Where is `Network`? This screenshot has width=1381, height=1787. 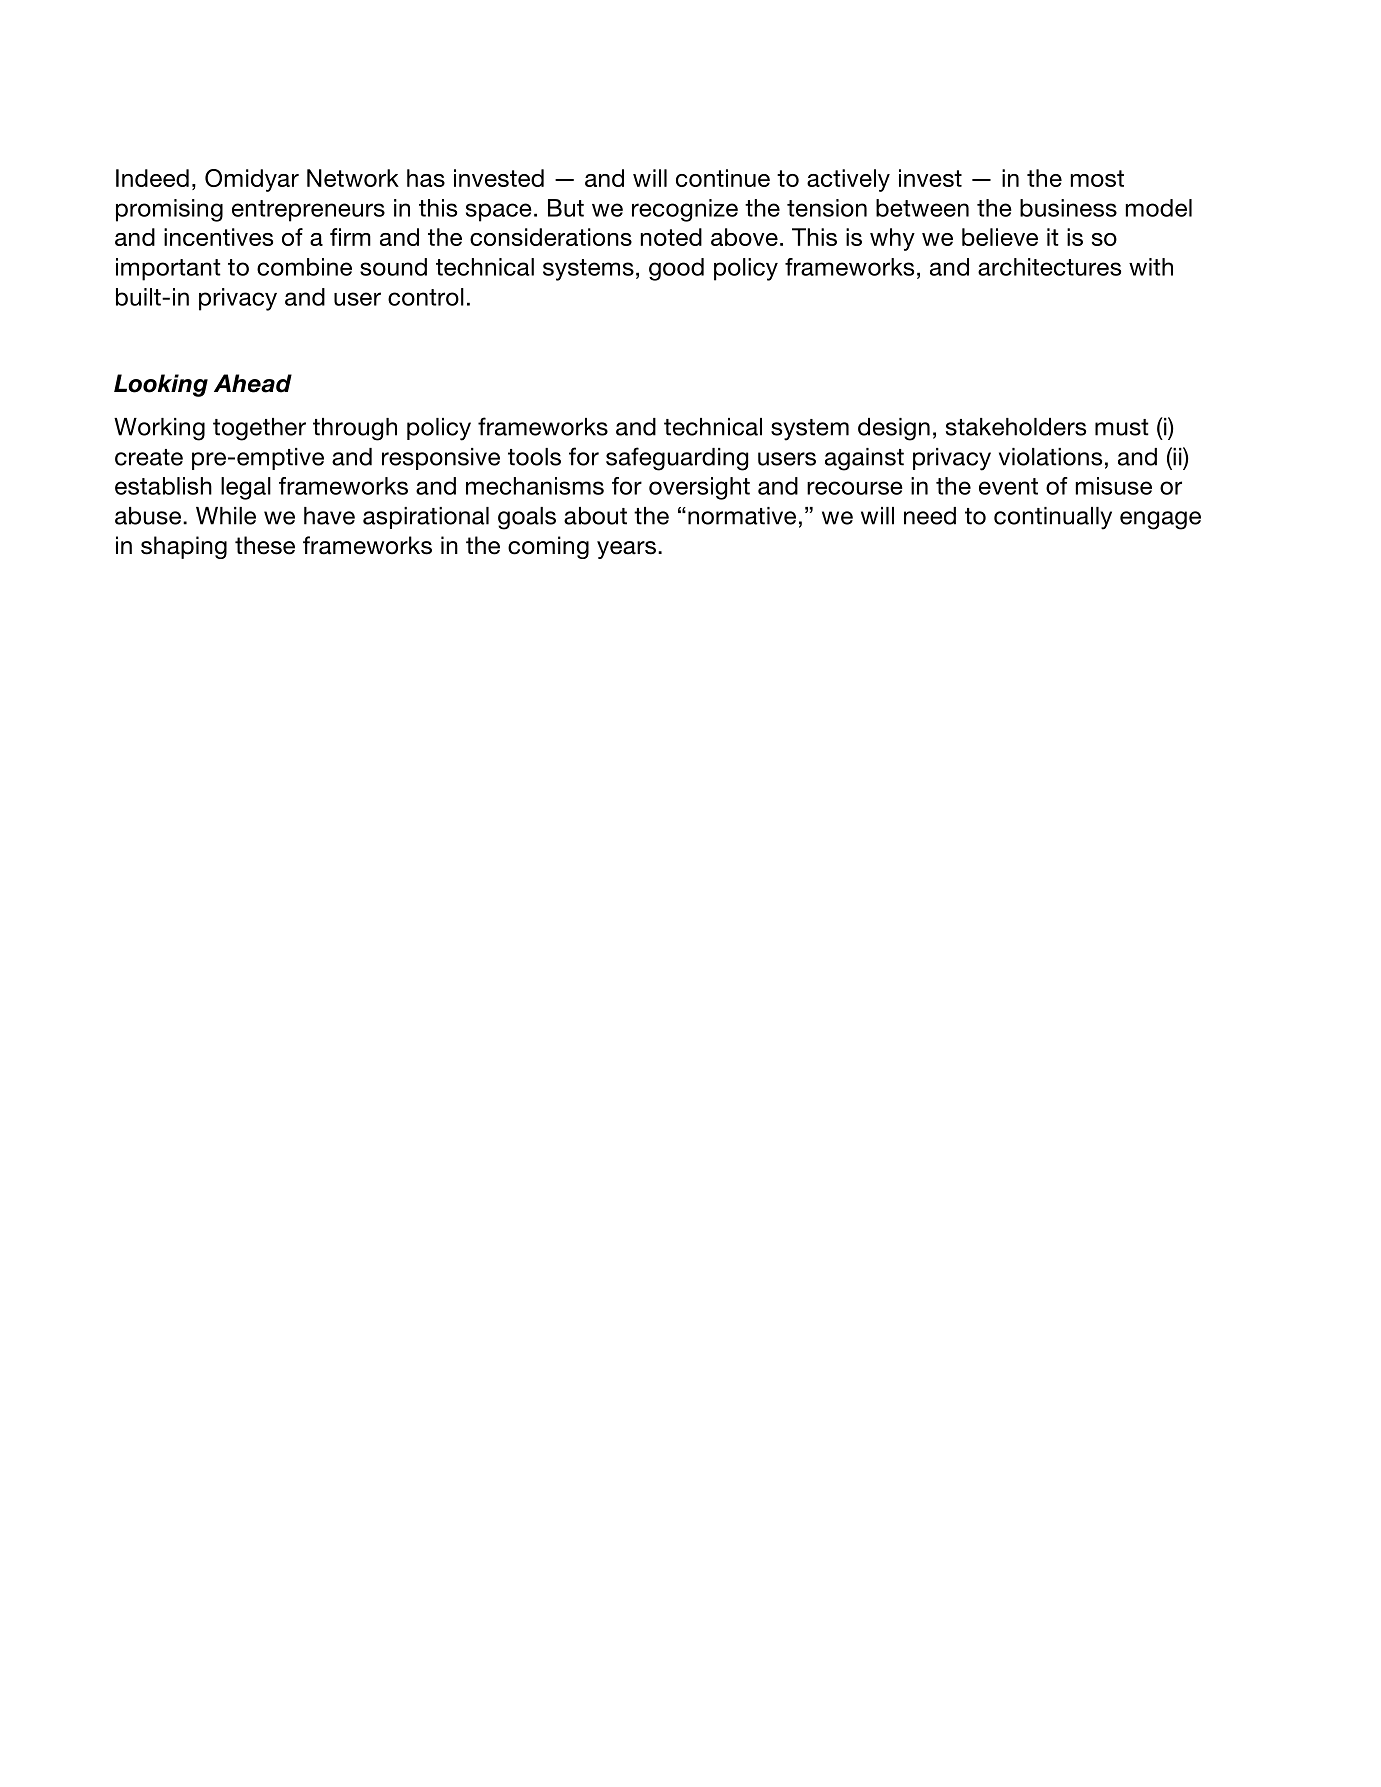
Network is located at coordinates (353, 178).
